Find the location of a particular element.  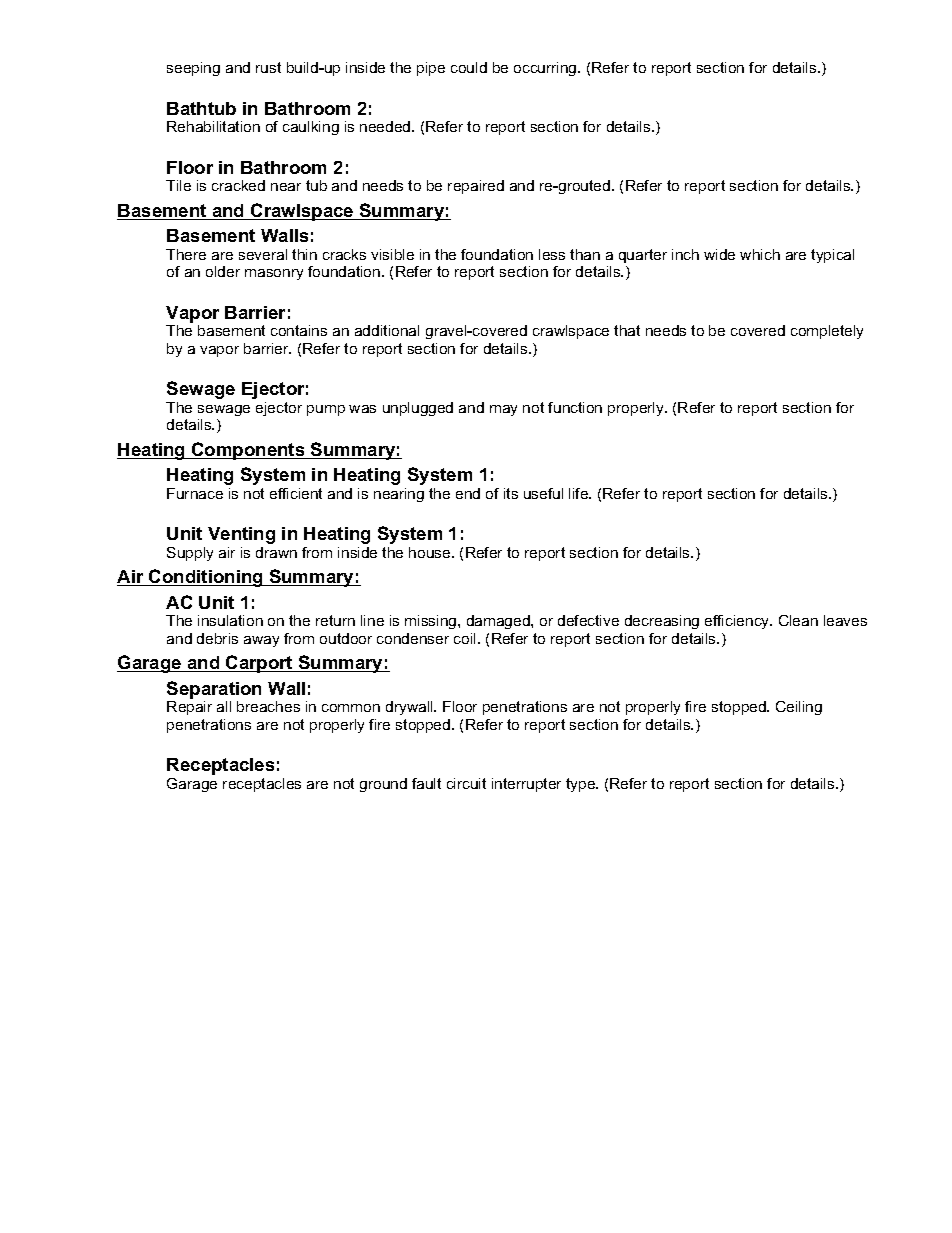

life is located at coordinates (580, 493).
